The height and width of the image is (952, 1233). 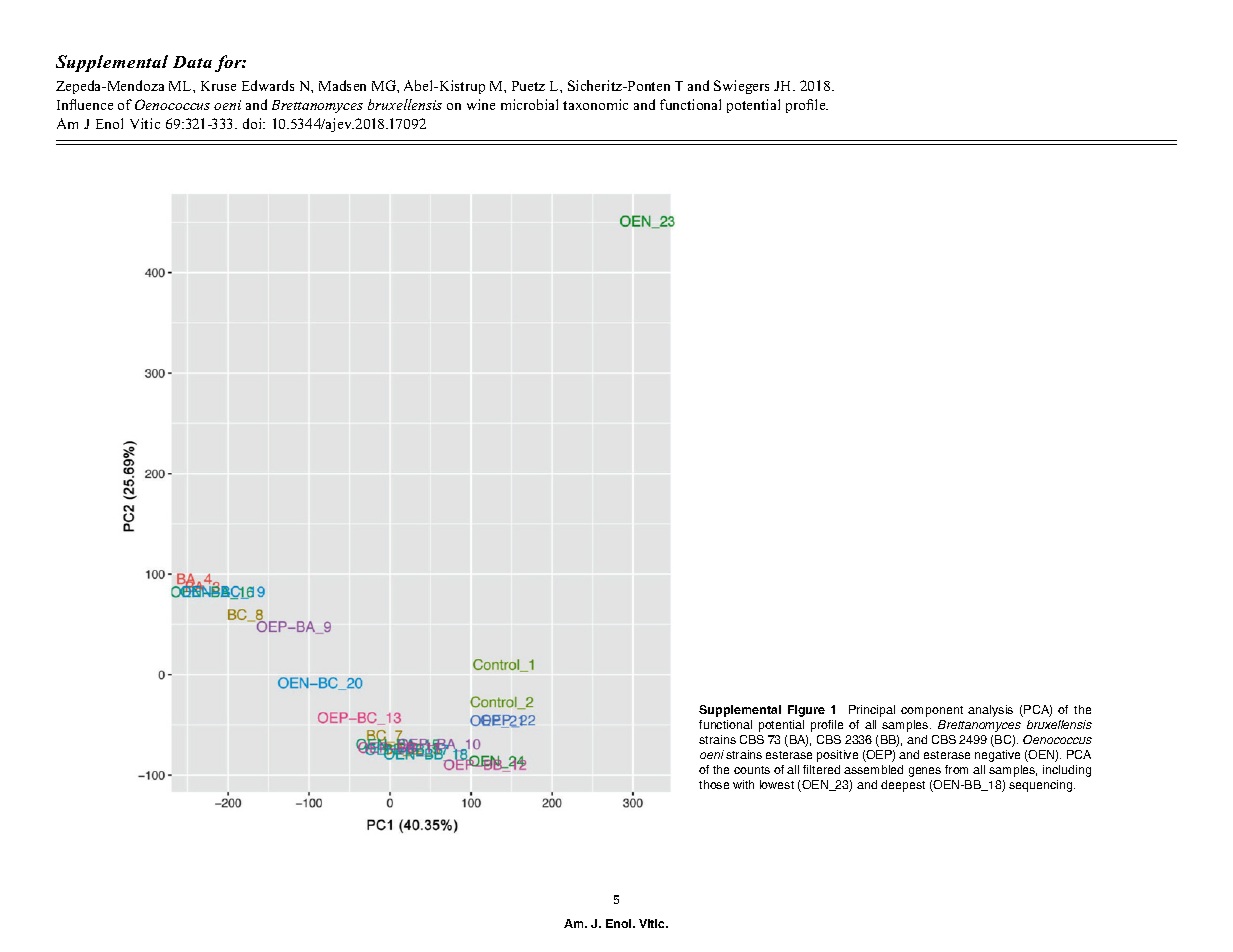 What do you see at coordinates (595, 104) in the image?
I see `taxonomic` at bounding box center [595, 104].
